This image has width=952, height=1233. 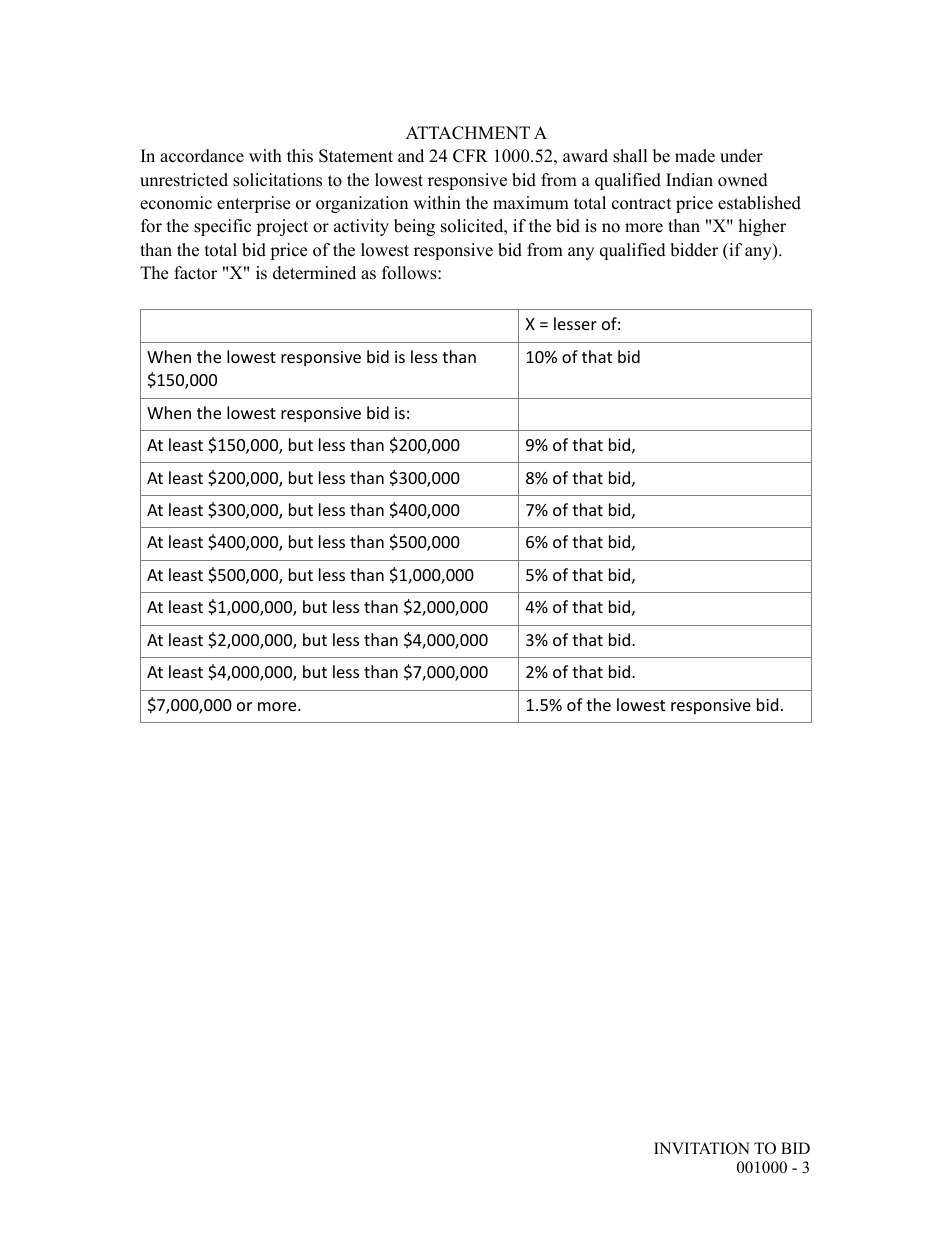 I want to click on accordance, so click(x=202, y=156).
